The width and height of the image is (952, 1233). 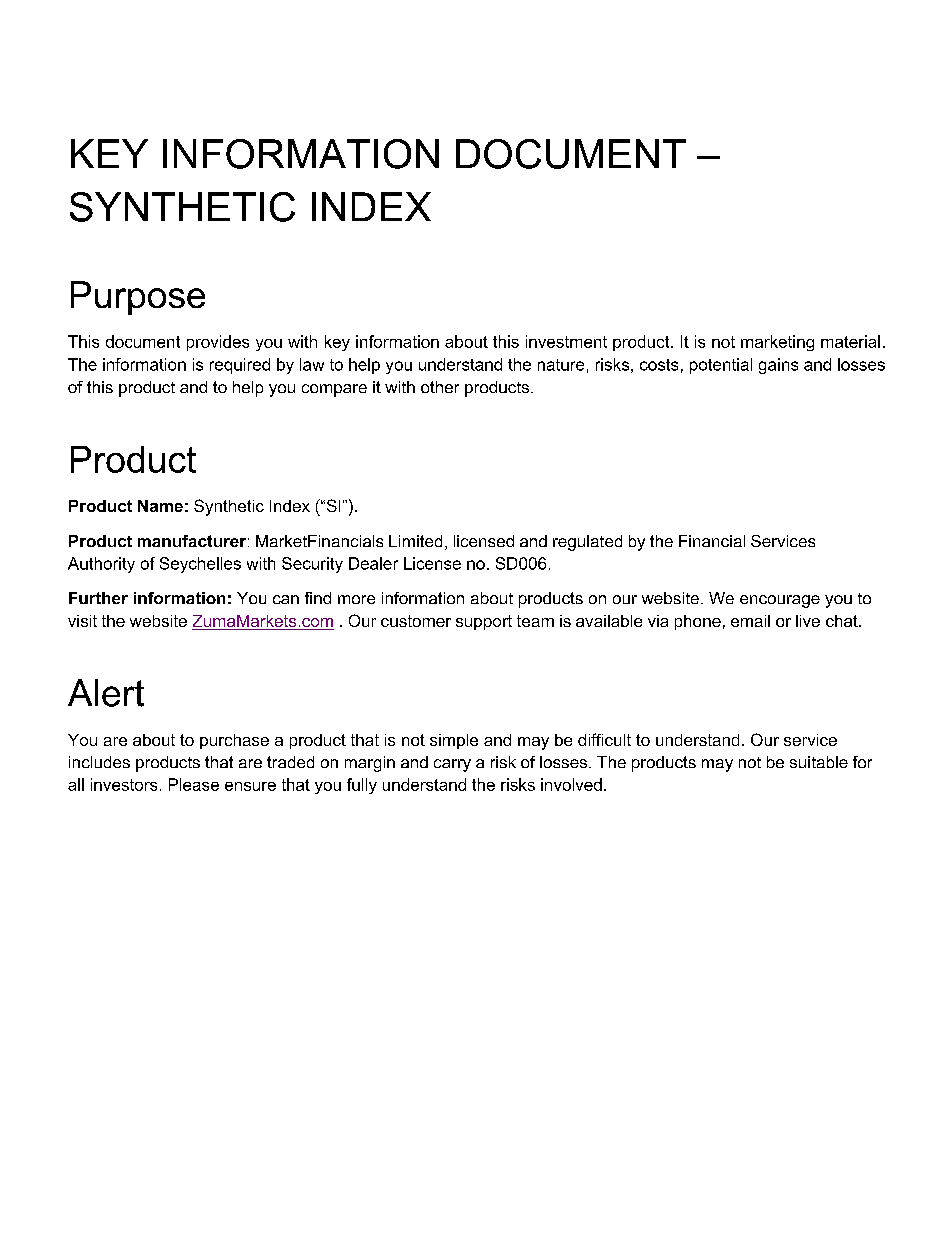 I want to click on email, so click(x=750, y=621).
